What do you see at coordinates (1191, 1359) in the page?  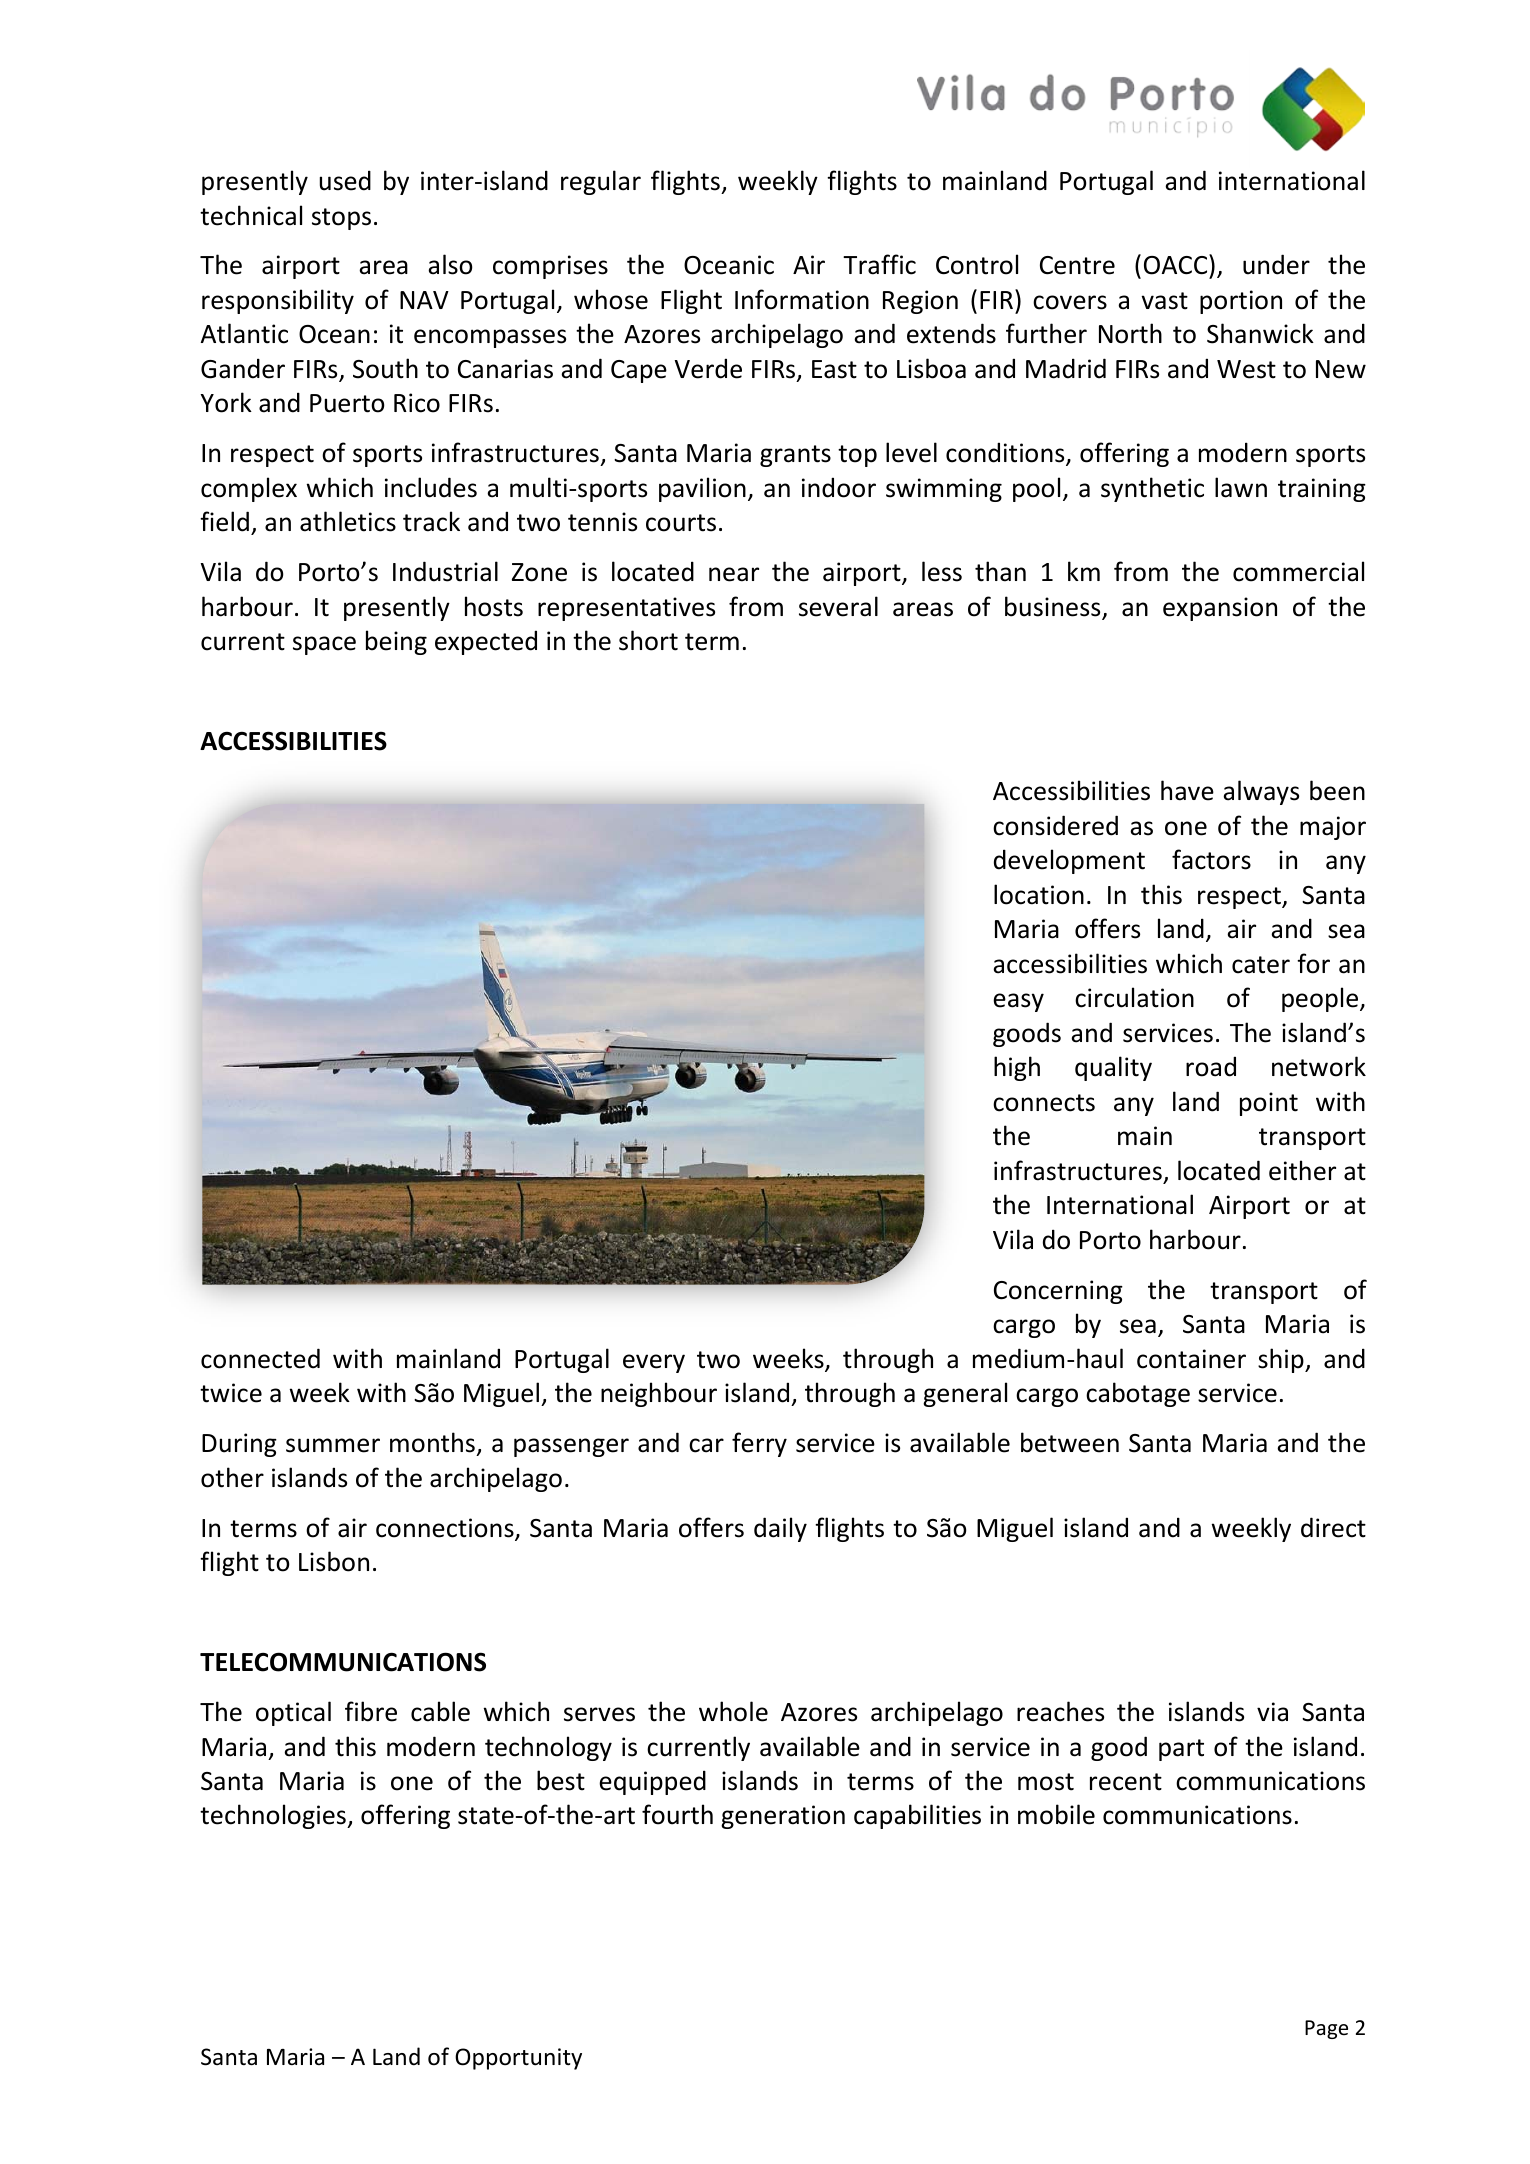 I see `container` at bounding box center [1191, 1359].
